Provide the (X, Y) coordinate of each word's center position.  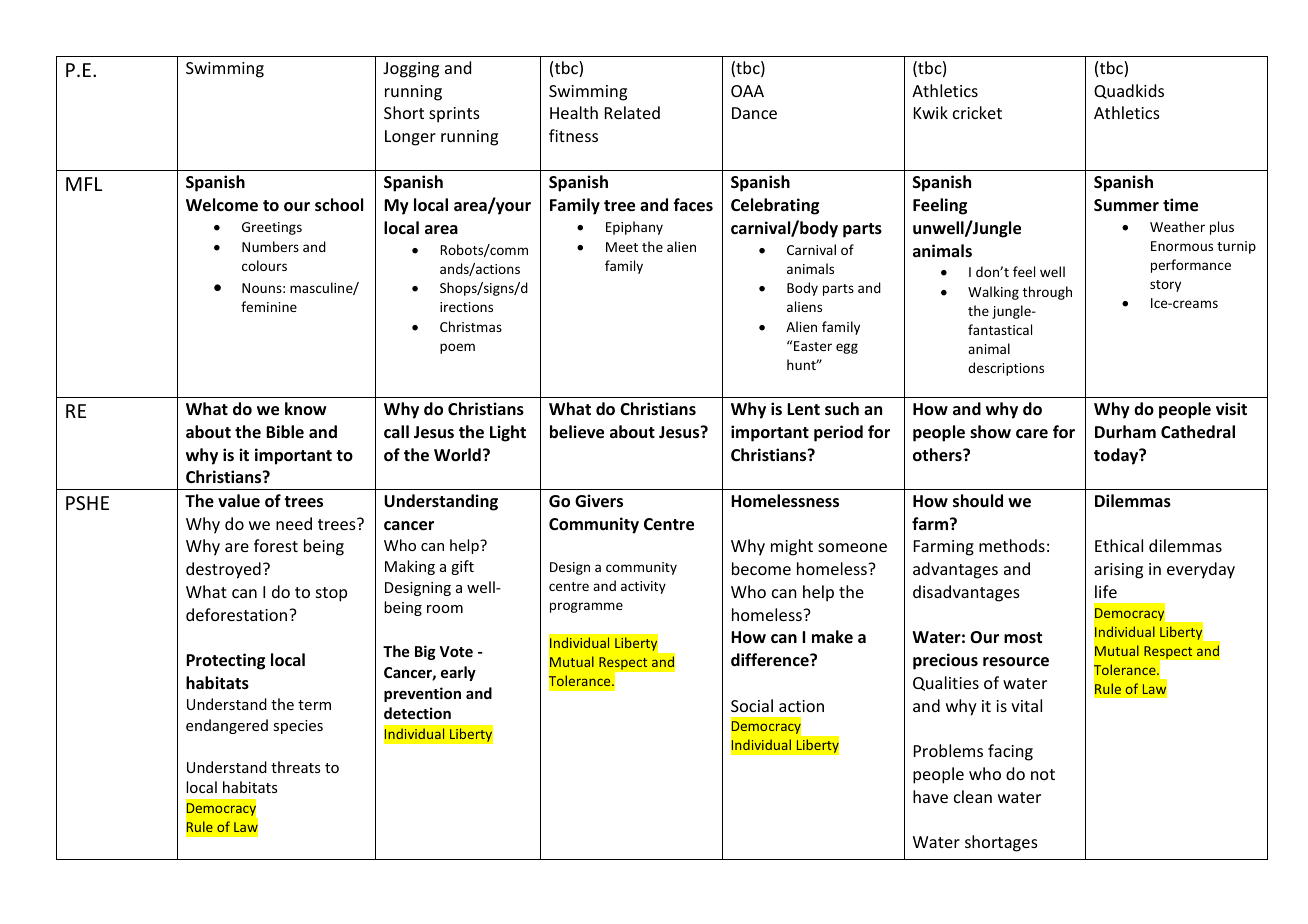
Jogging (411, 70)
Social (752, 705)
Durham (1125, 432)
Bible (285, 431)
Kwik (931, 112)
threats (295, 767)
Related (632, 112)
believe (577, 432)
